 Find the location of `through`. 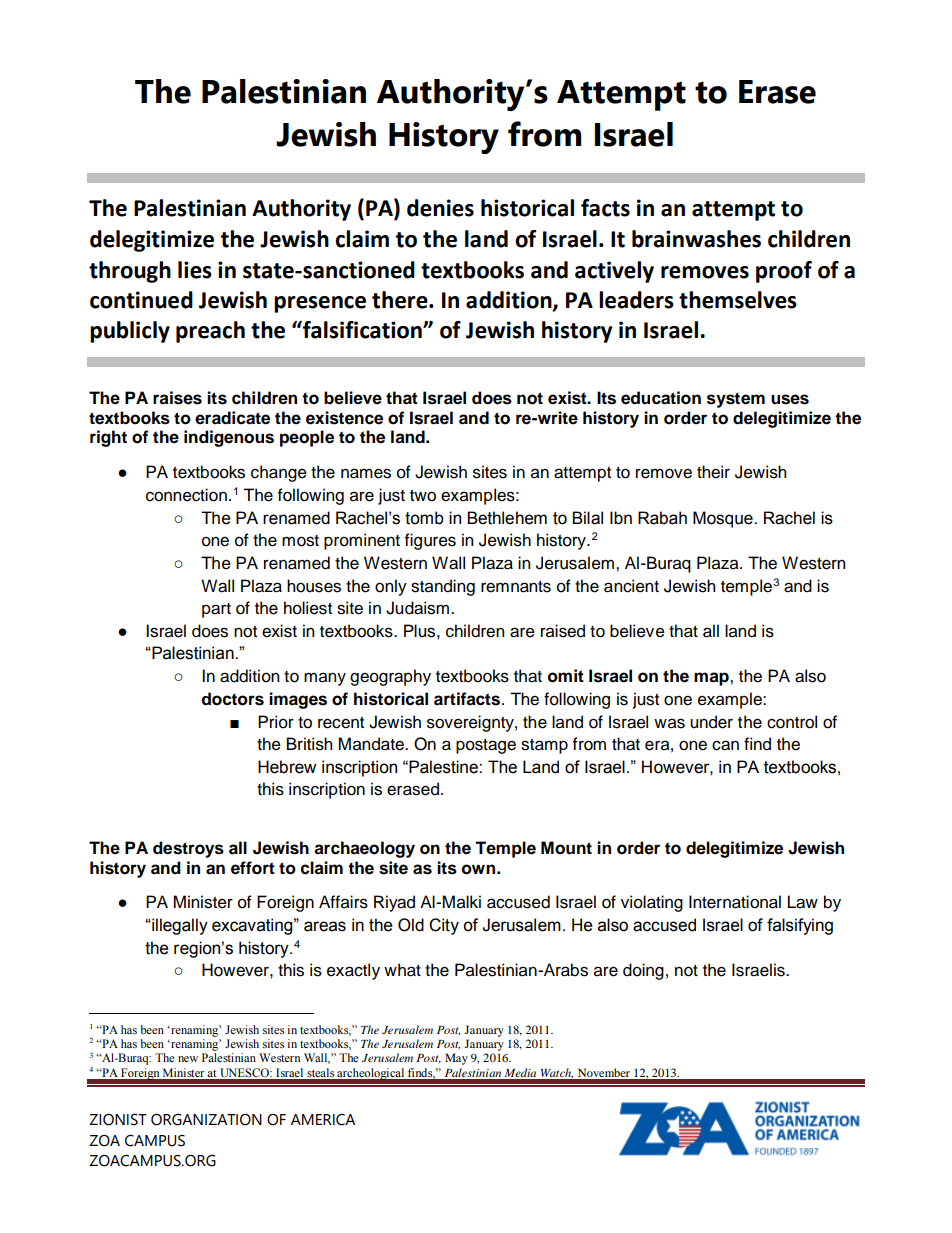

through is located at coordinates (130, 272).
